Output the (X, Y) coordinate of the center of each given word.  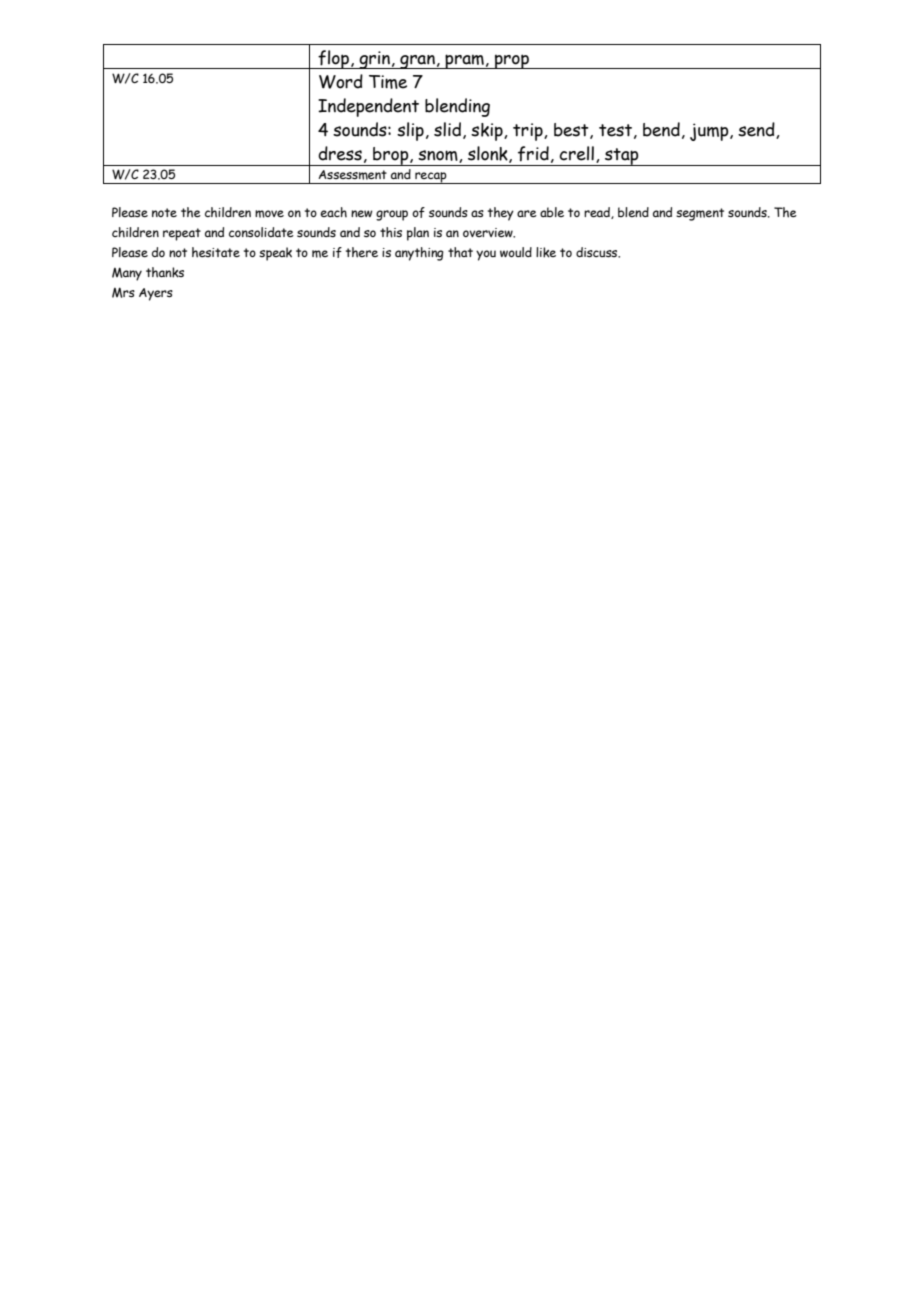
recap (431, 178)
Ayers (156, 294)
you (486, 255)
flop (333, 59)
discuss (598, 252)
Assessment (352, 175)
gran (417, 62)
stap (622, 157)
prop (512, 61)
